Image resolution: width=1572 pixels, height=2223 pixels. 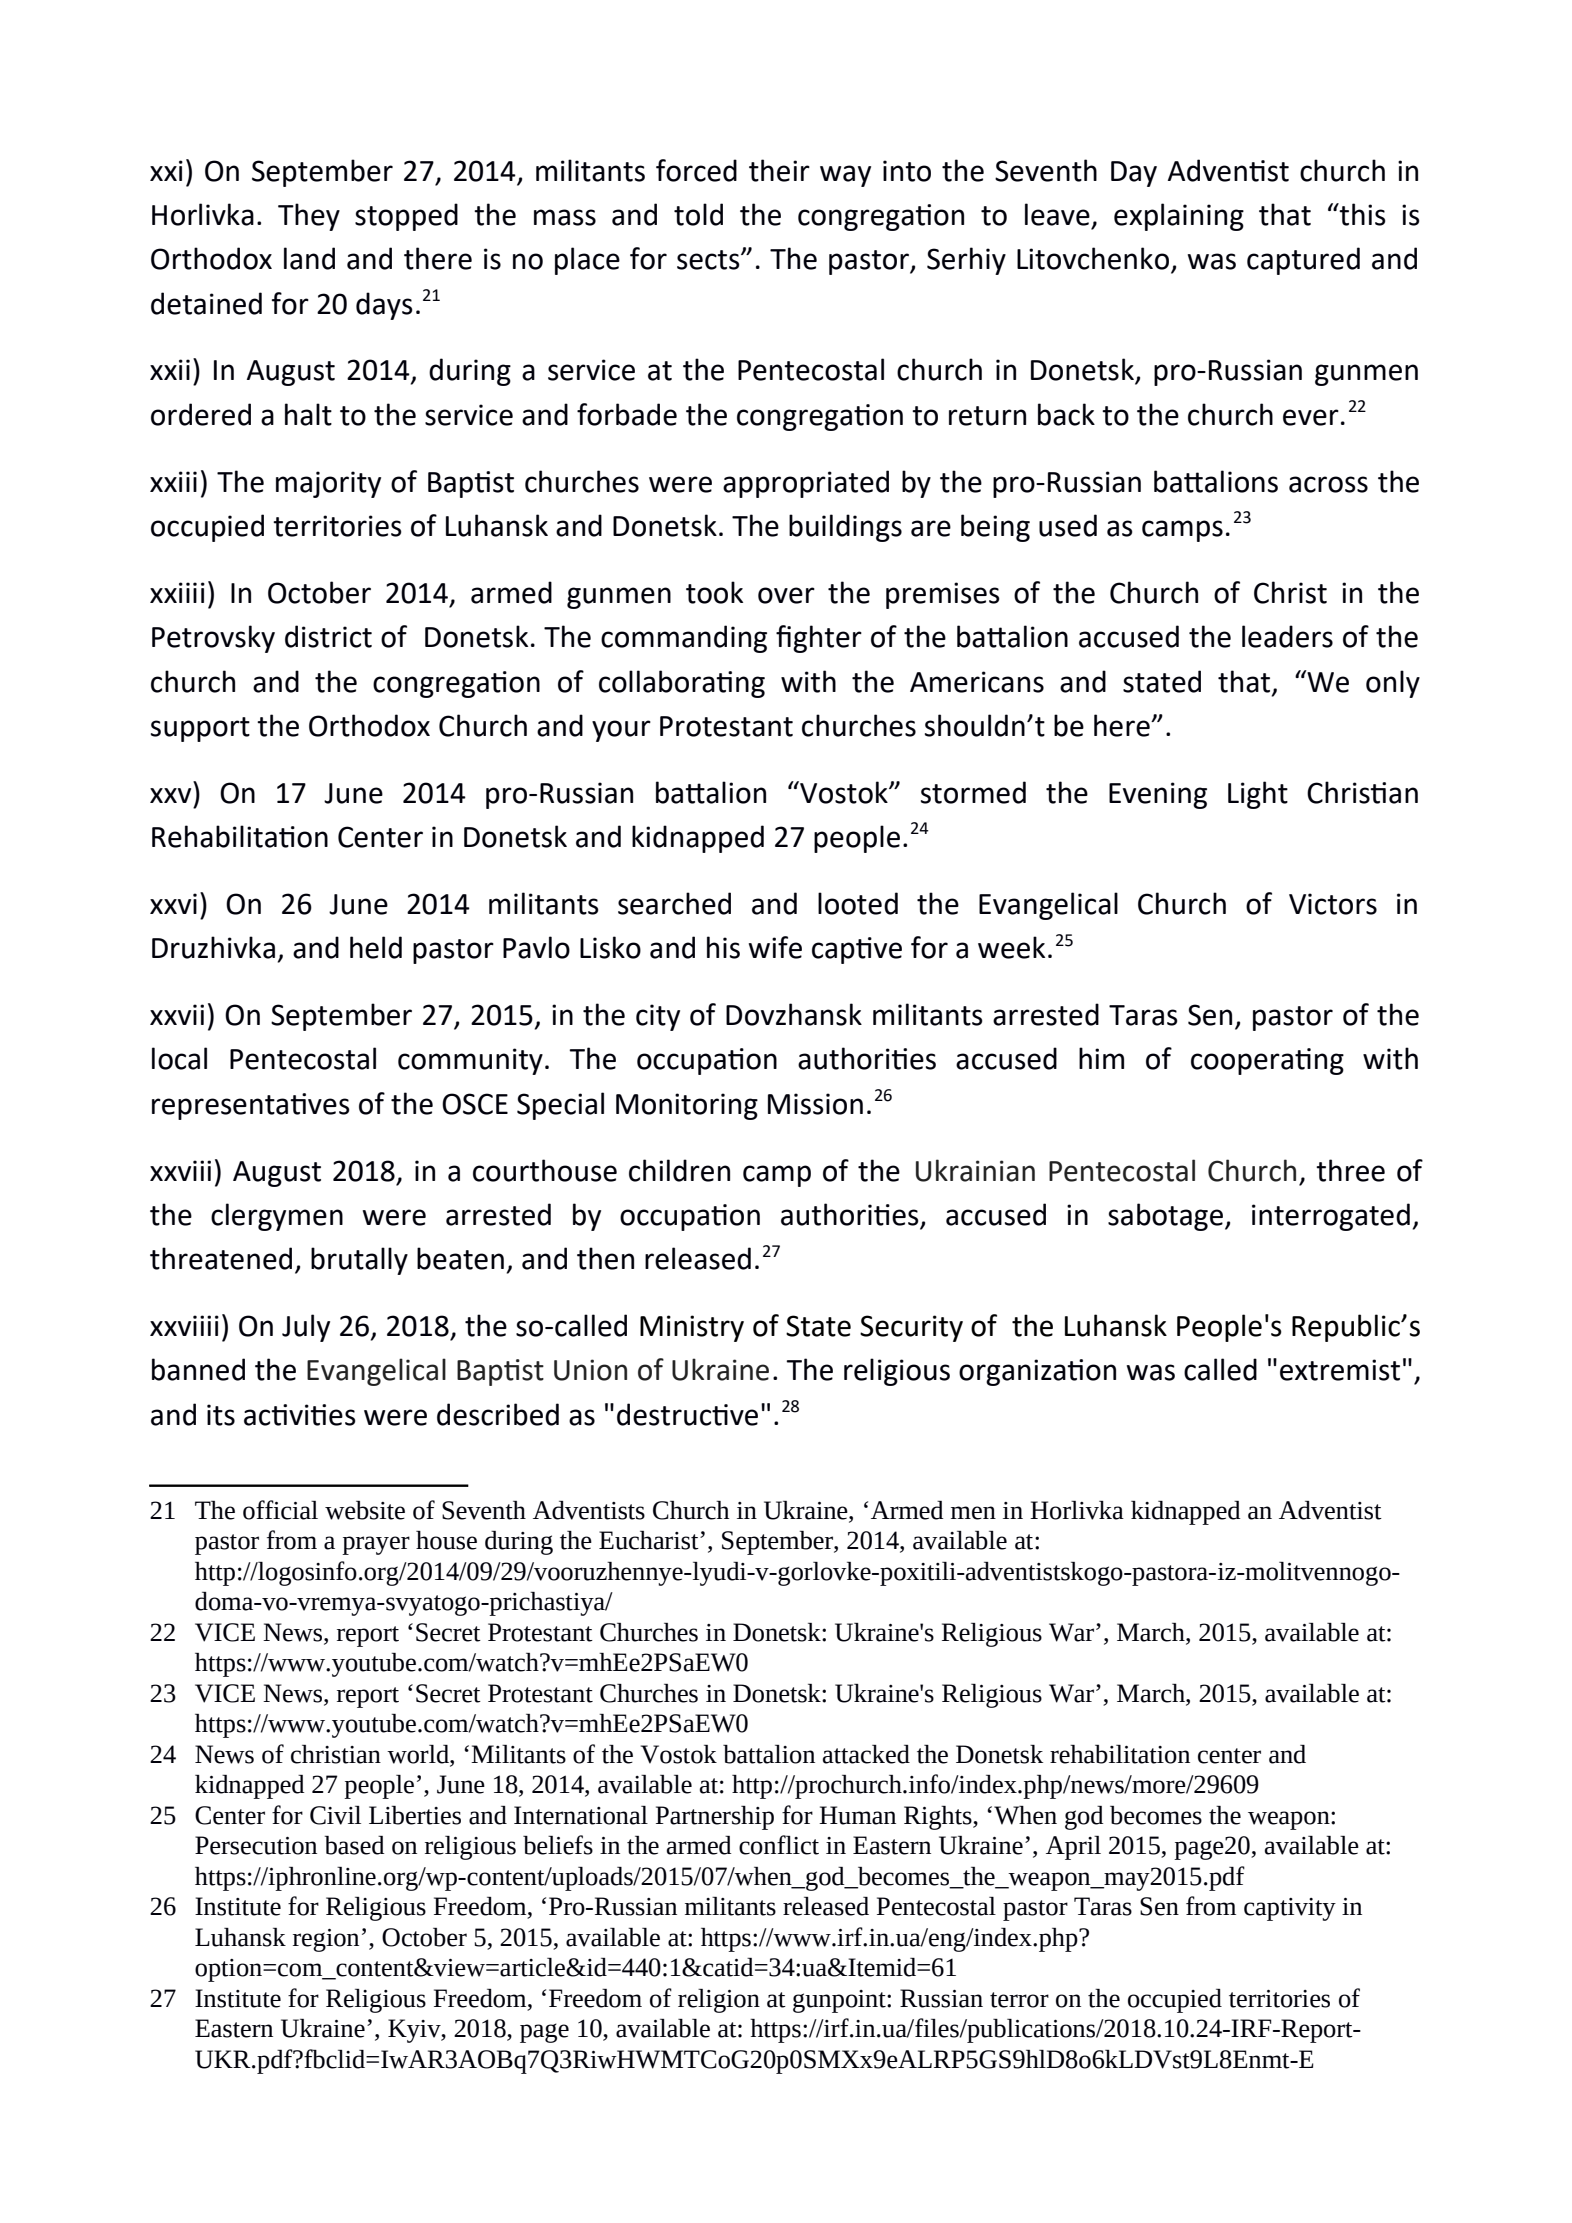 I want to click on extremist, so click(x=1340, y=1370).
